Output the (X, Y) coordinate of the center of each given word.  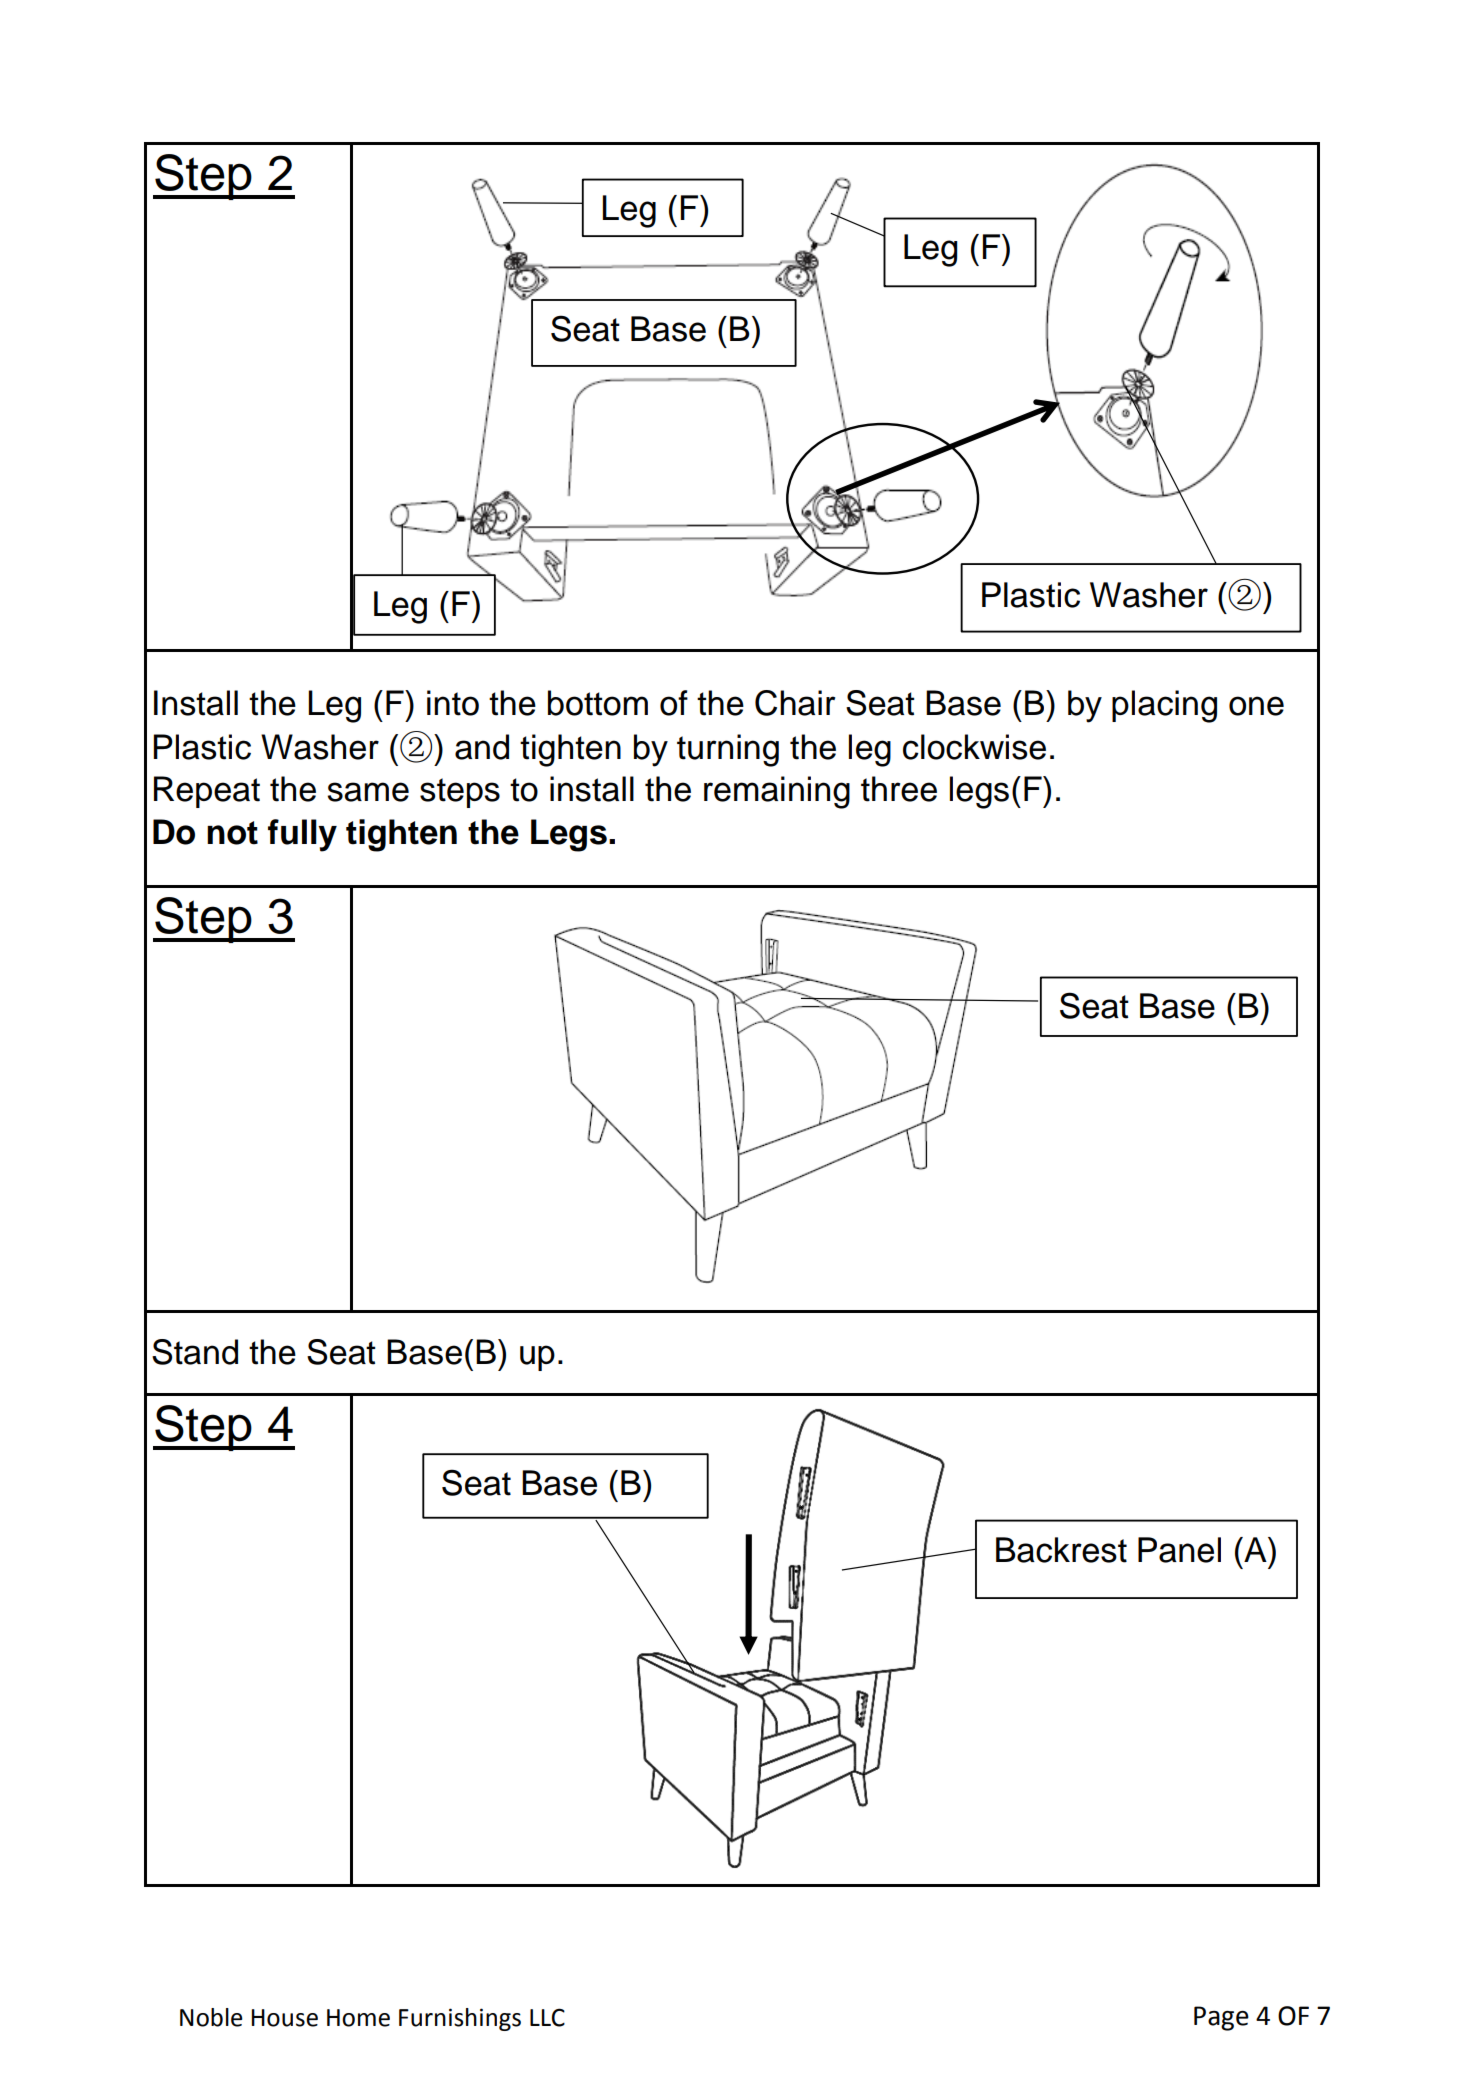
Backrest (1061, 1550)
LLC (547, 2017)
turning (728, 750)
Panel (1179, 1550)
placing (1164, 706)
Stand (195, 1352)
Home (358, 2018)
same (368, 792)
